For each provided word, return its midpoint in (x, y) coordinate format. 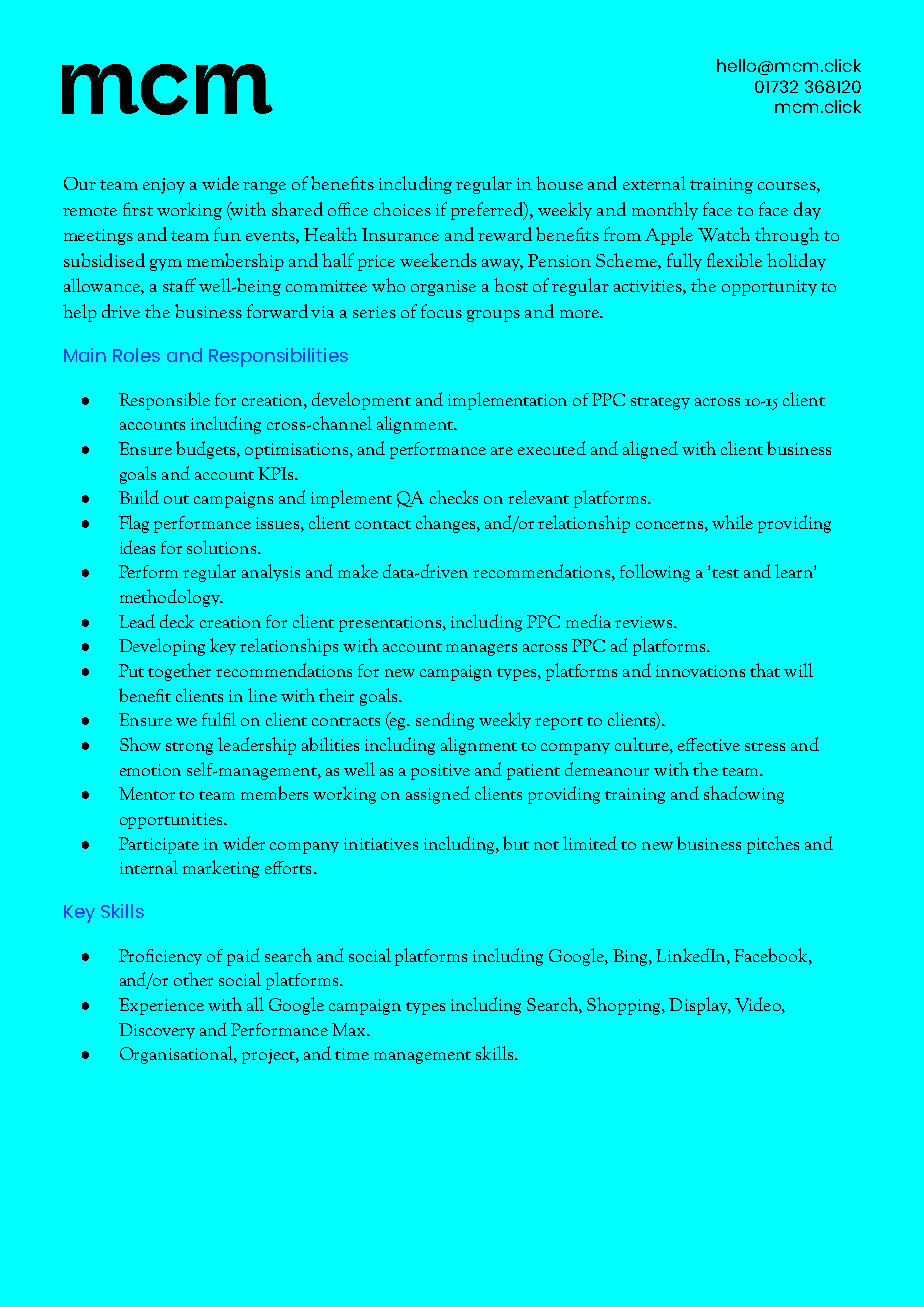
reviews (645, 622)
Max (350, 1029)
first (138, 209)
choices (402, 209)
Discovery (157, 1031)
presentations (391, 624)
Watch (724, 234)
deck (177, 621)
